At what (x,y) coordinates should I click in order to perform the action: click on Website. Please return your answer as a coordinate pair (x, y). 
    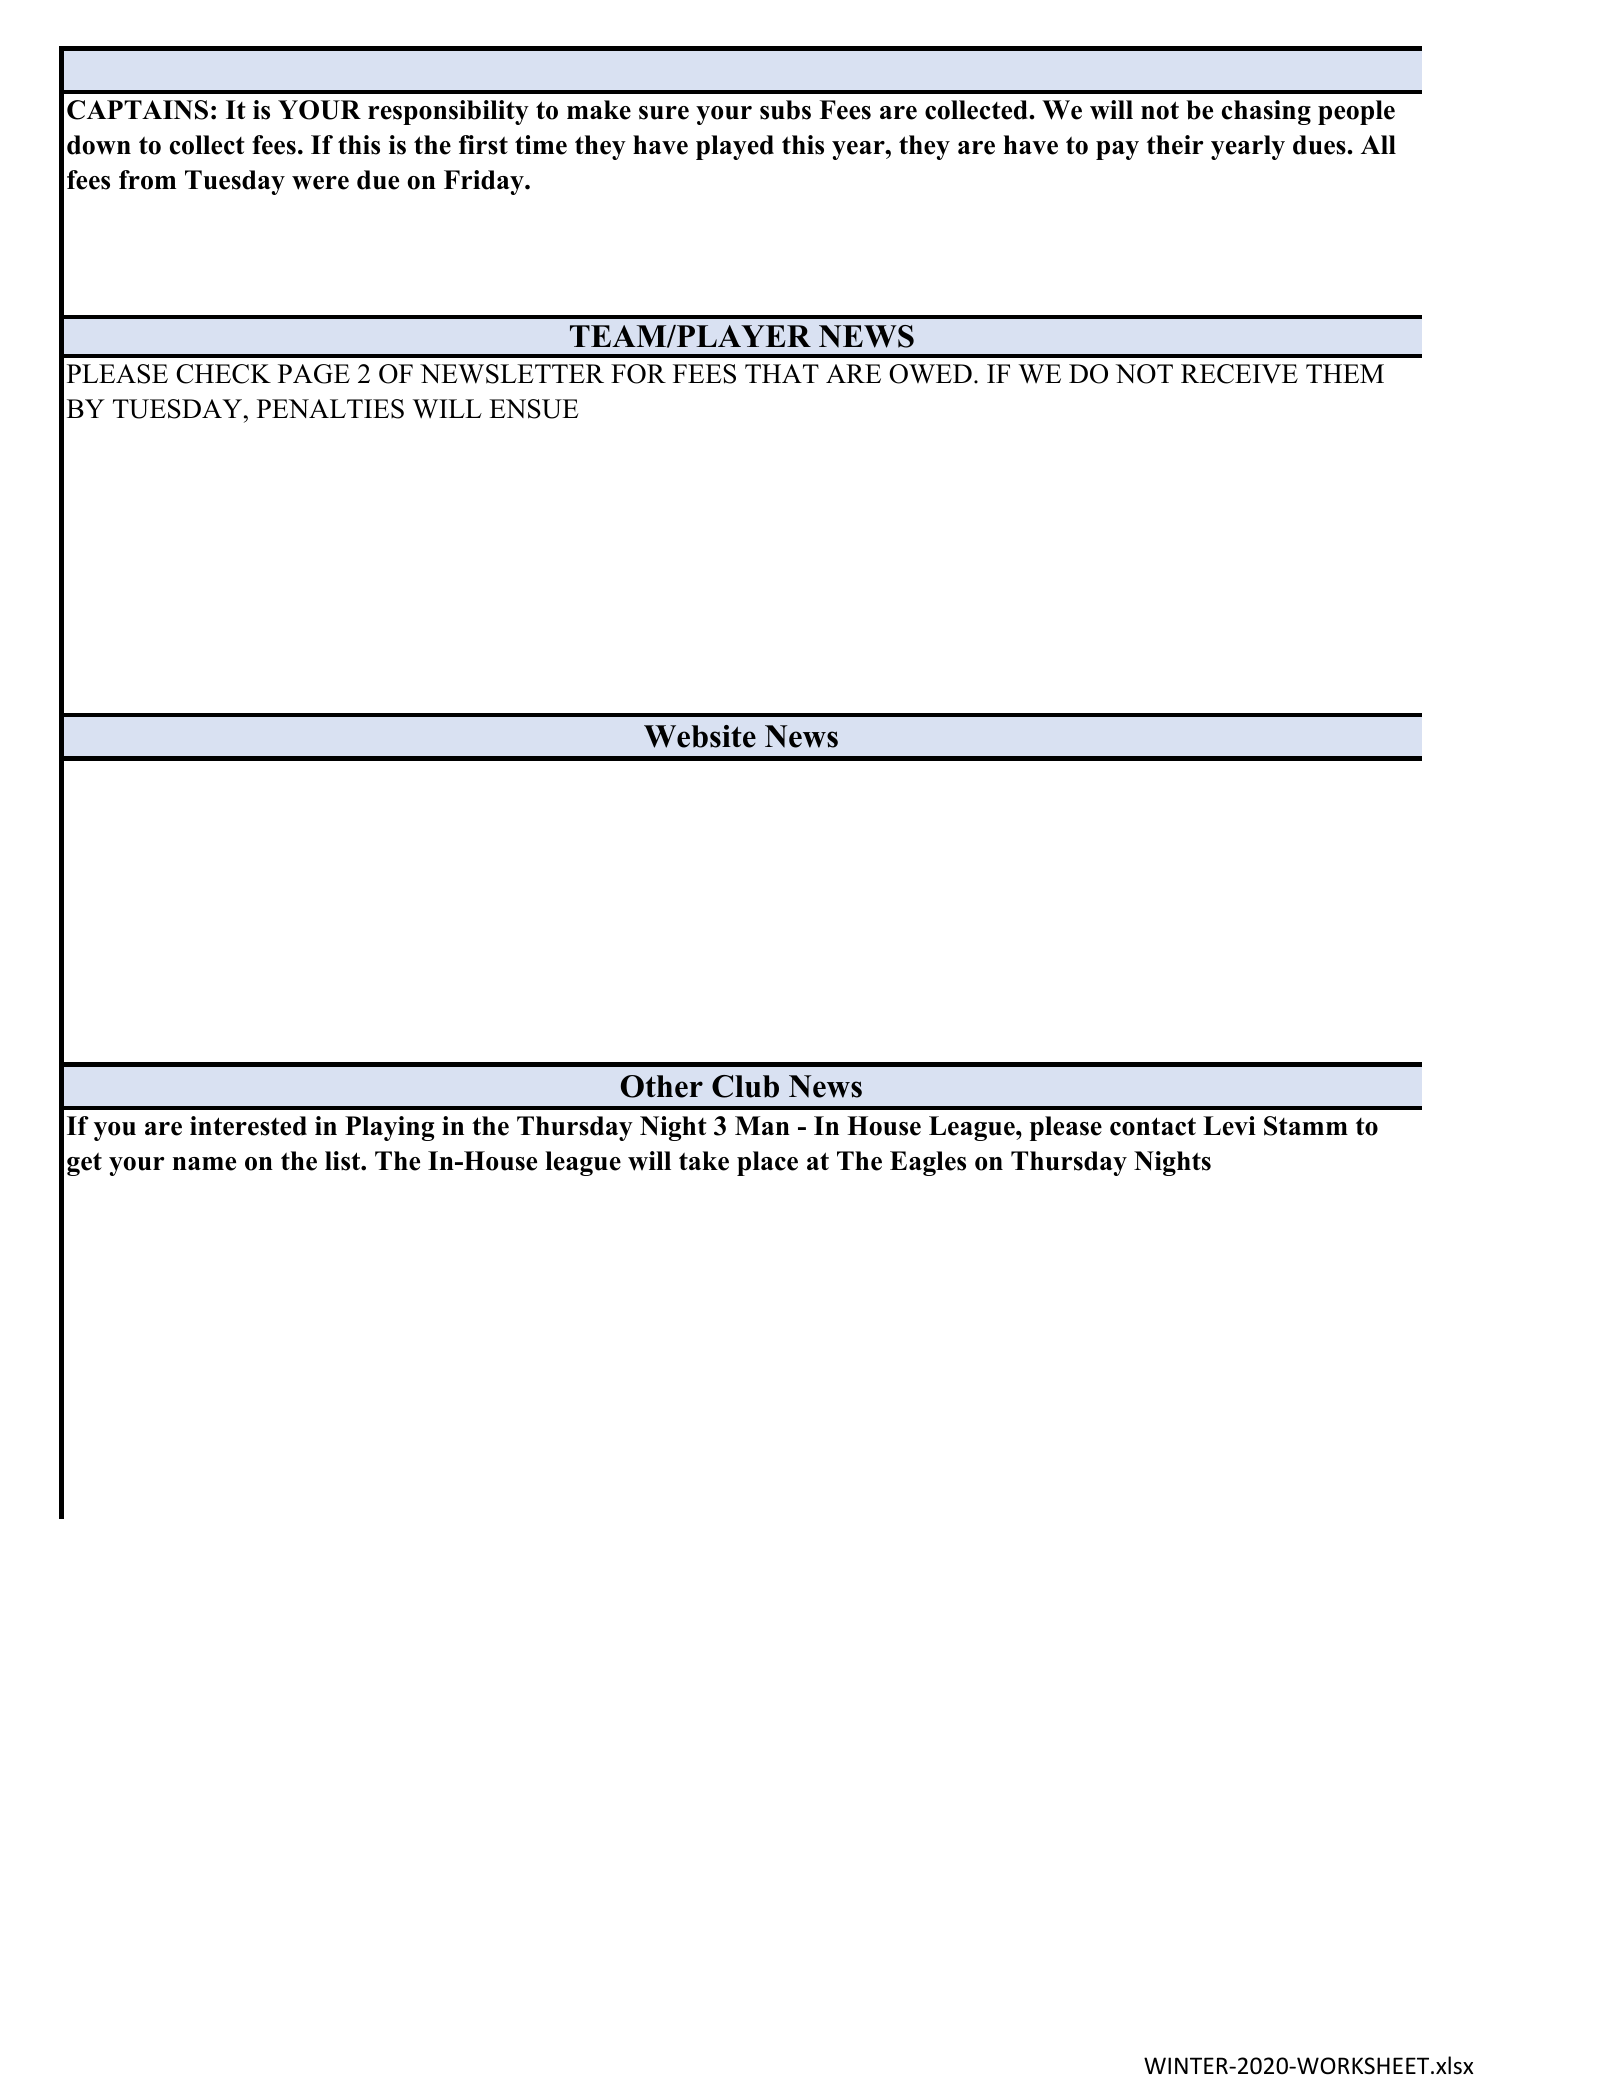
    Looking at the image, I should click on (700, 736).
